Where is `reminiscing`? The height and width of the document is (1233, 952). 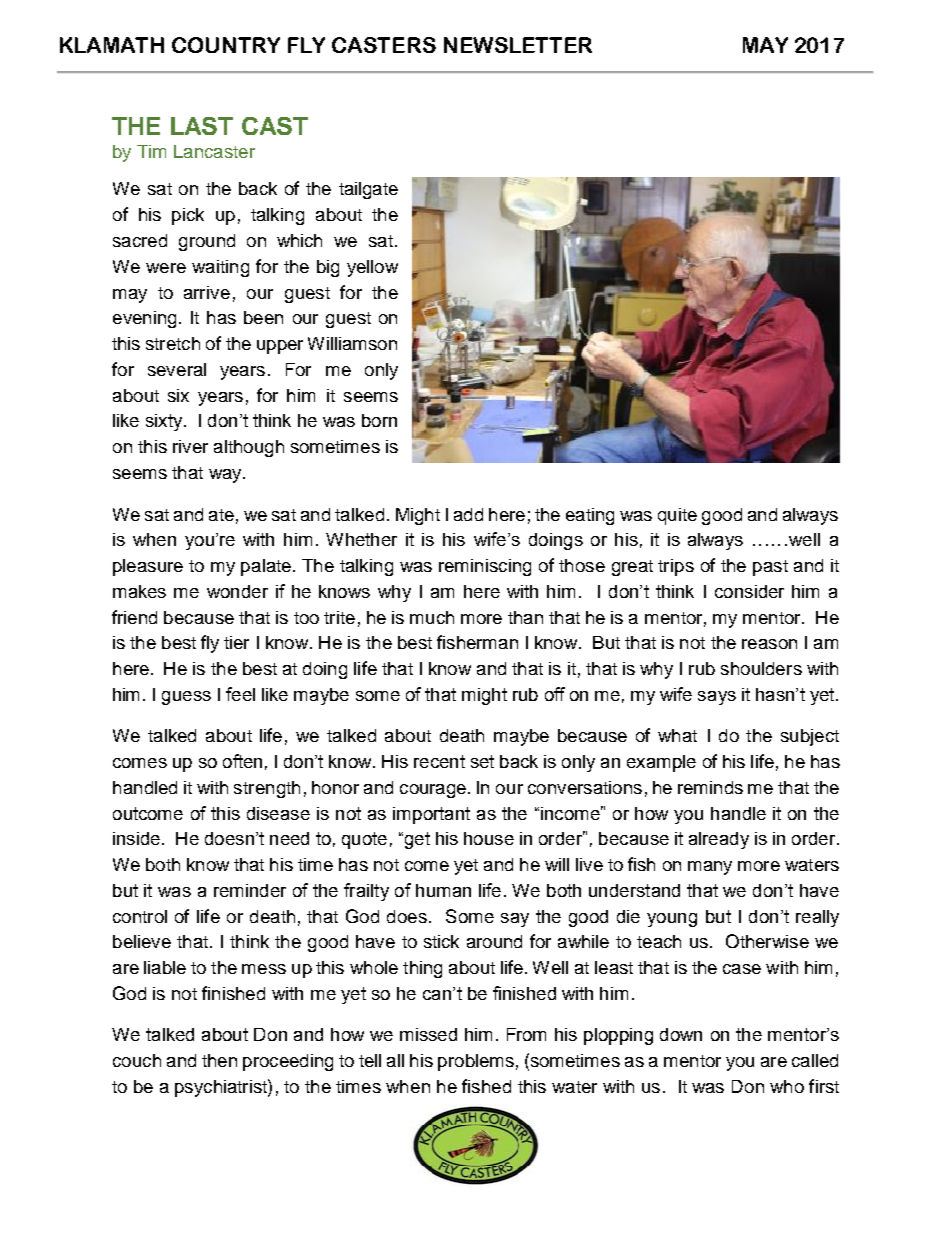 reminiscing is located at coordinates (485, 567).
